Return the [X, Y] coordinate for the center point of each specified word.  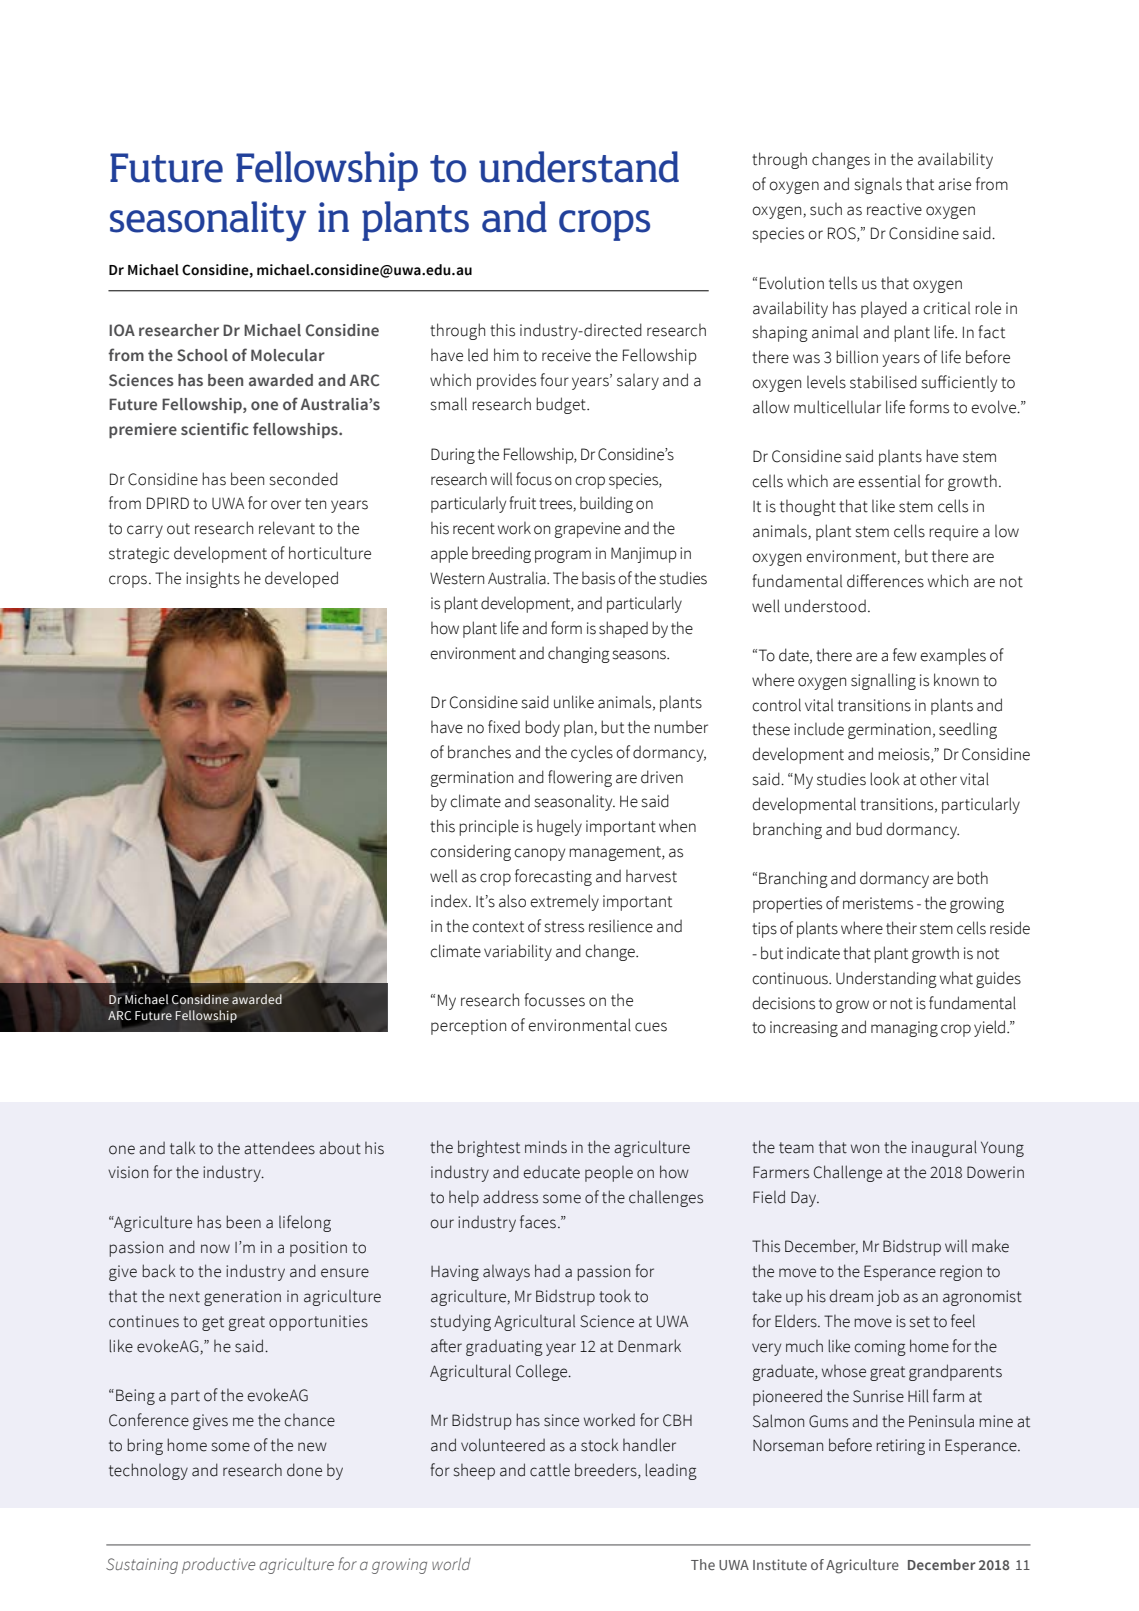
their [901, 928]
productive [218, 1566]
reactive [894, 209]
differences [885, 581]
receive [566, 355]
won [865, 1149]
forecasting [553, 877]
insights [213, 579]
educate [552, 1172]
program [563, 556]
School [202, 355]
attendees [279, 1148]
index [450, 901]
